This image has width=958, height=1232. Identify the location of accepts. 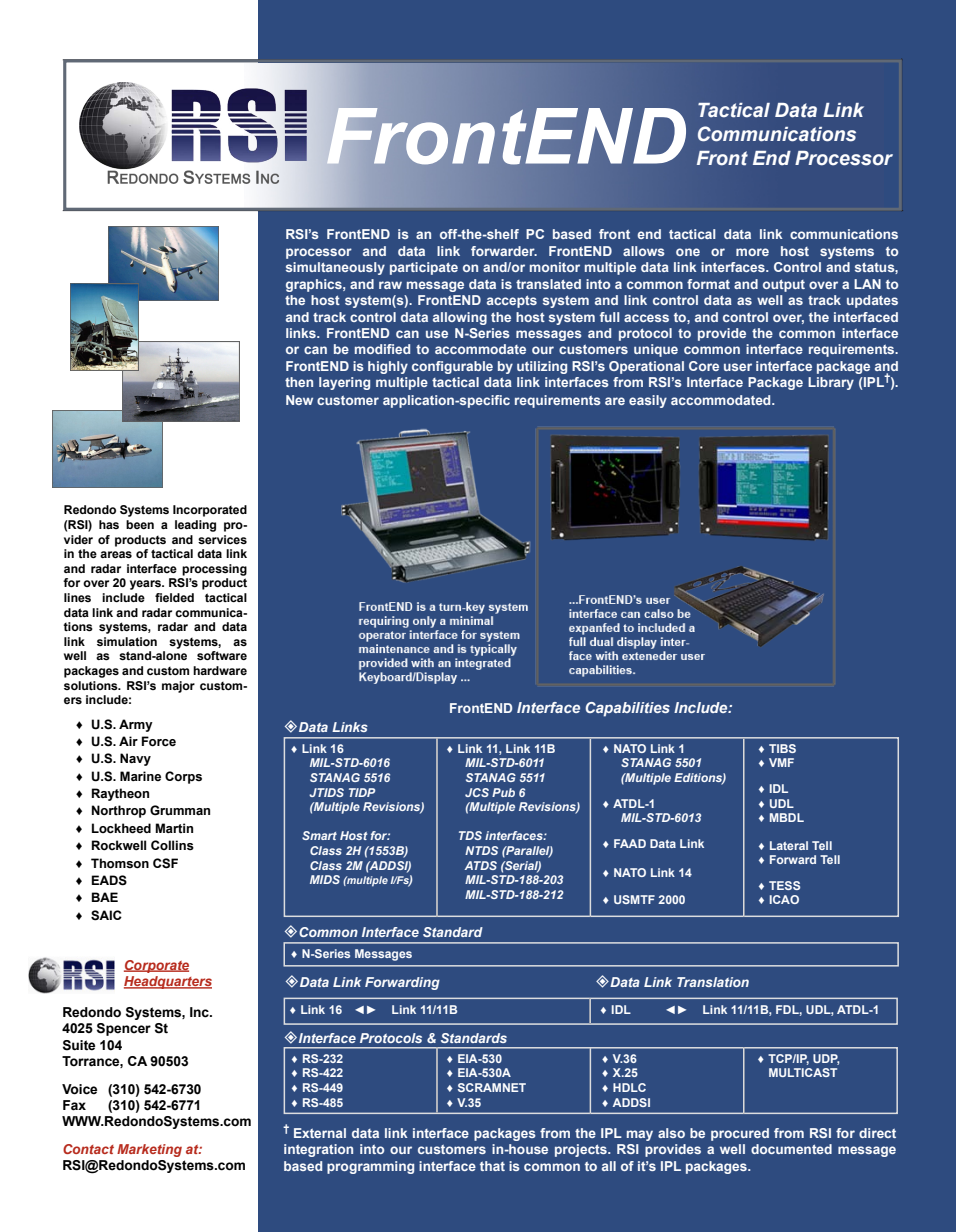
(512, 301).
